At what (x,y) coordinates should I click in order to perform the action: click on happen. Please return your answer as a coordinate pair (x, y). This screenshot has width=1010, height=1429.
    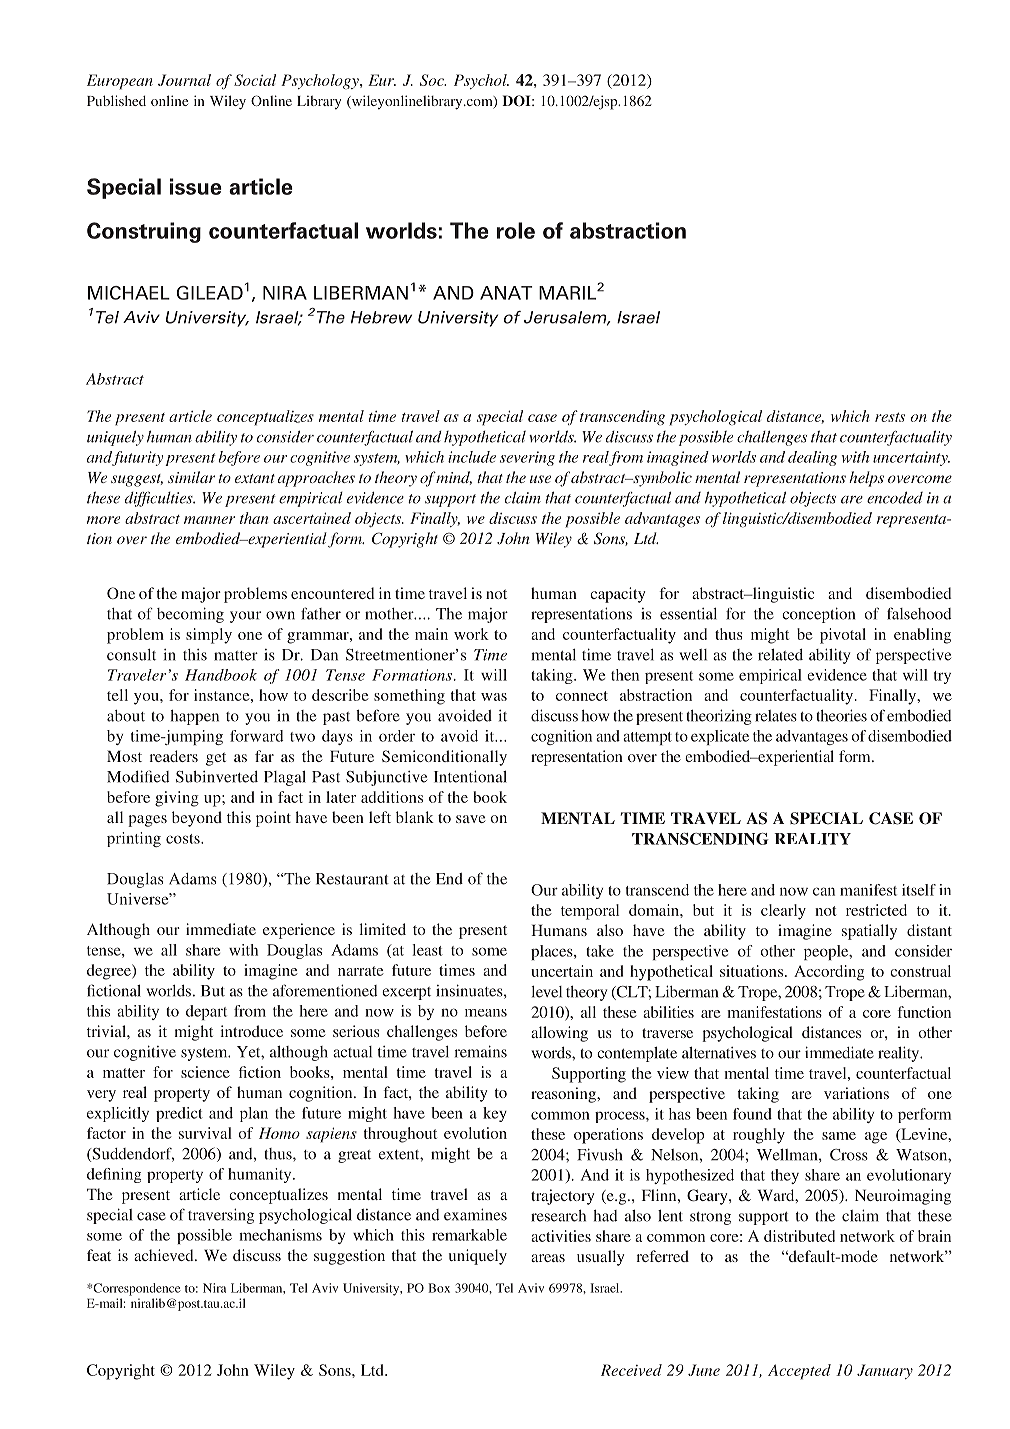
    Looking at the image, I should click on (195, 717).
